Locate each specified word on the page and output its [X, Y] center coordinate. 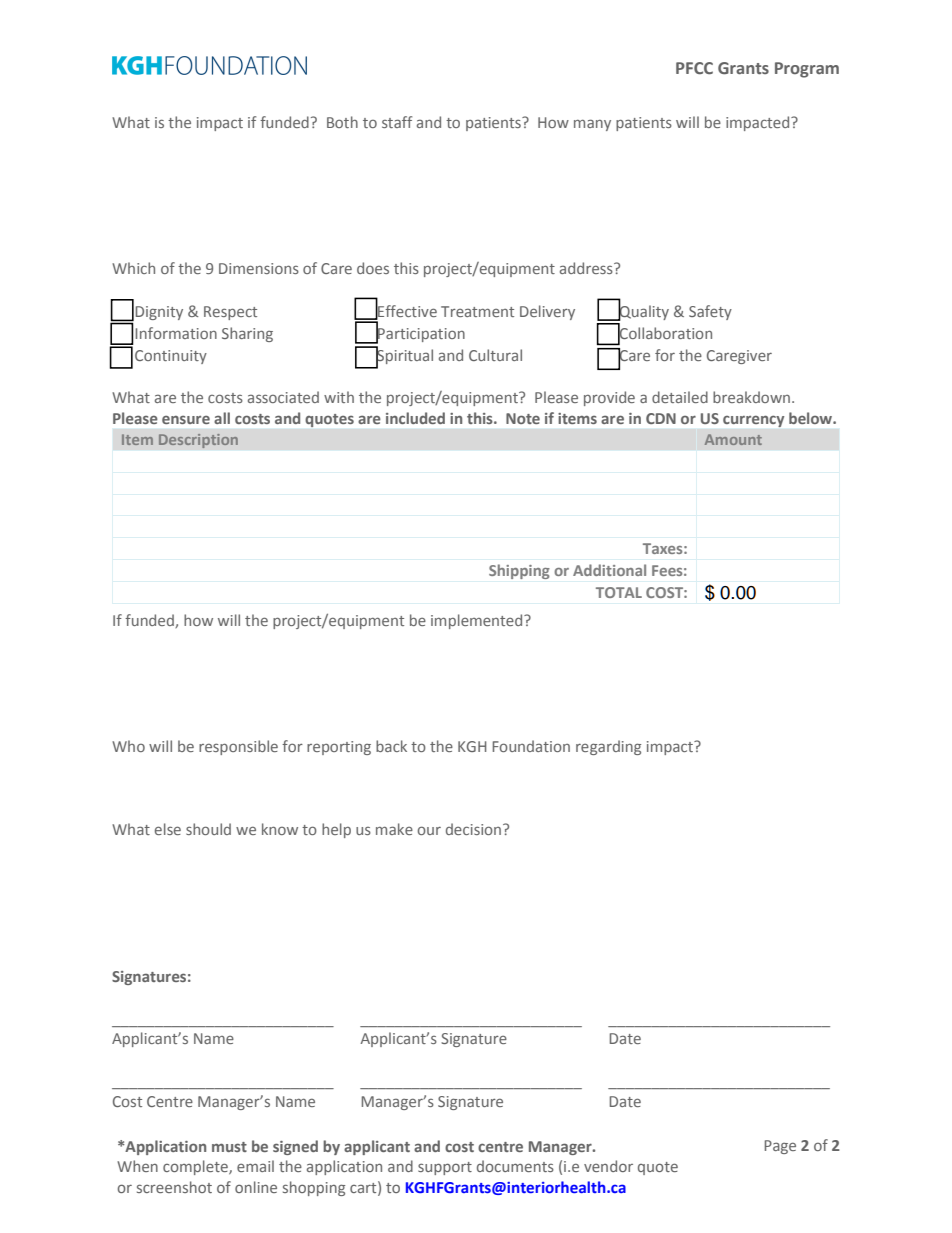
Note [523, 418]
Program [807, 70]
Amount [733, 439]
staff [397, 122]
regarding [608, 747]
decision [473, 829]
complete [196, 1167]
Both [342, 122]
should [208, 829]
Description [198, 441]
